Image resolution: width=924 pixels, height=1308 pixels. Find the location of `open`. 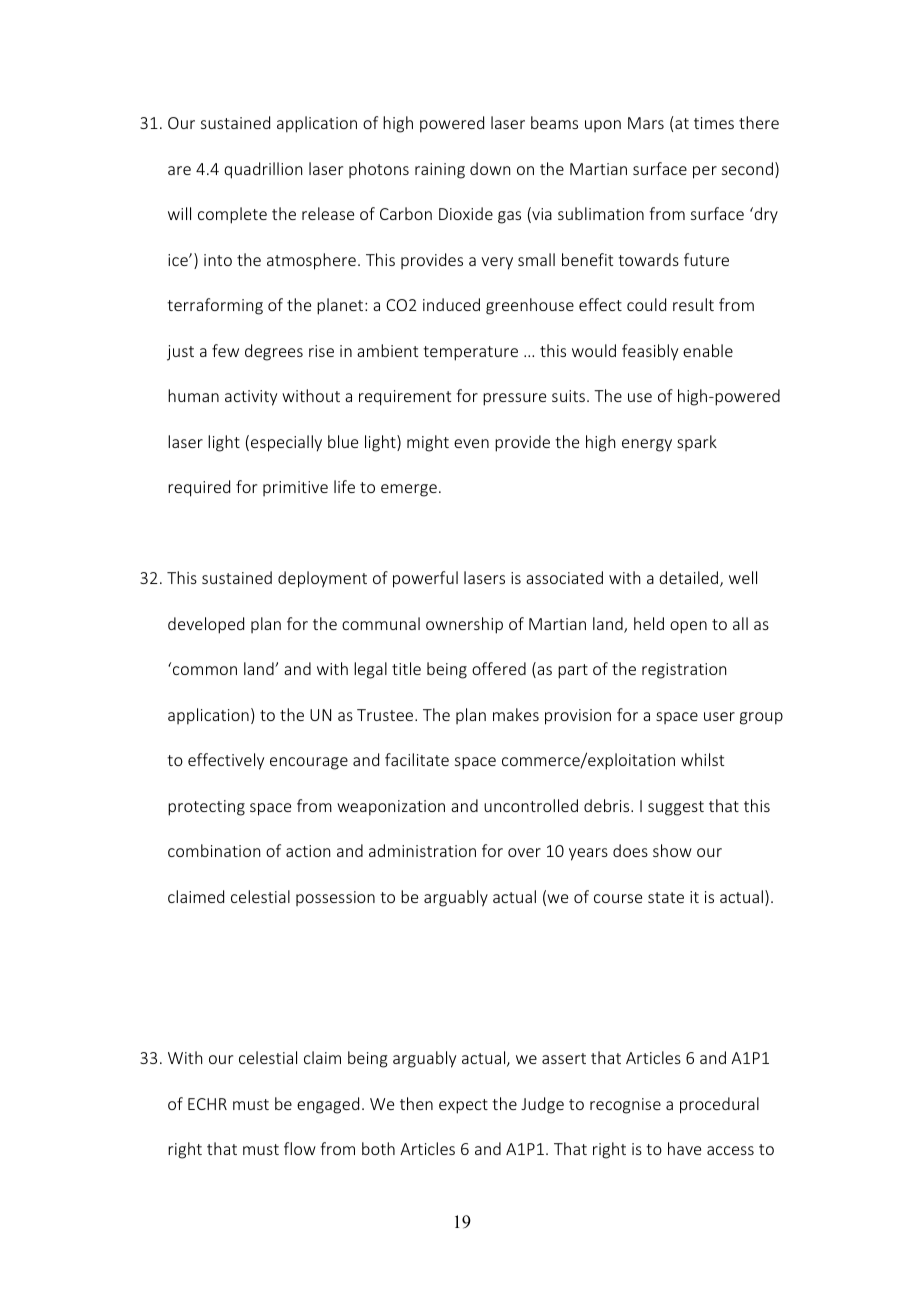

open is located at coordinates (688, 627).
